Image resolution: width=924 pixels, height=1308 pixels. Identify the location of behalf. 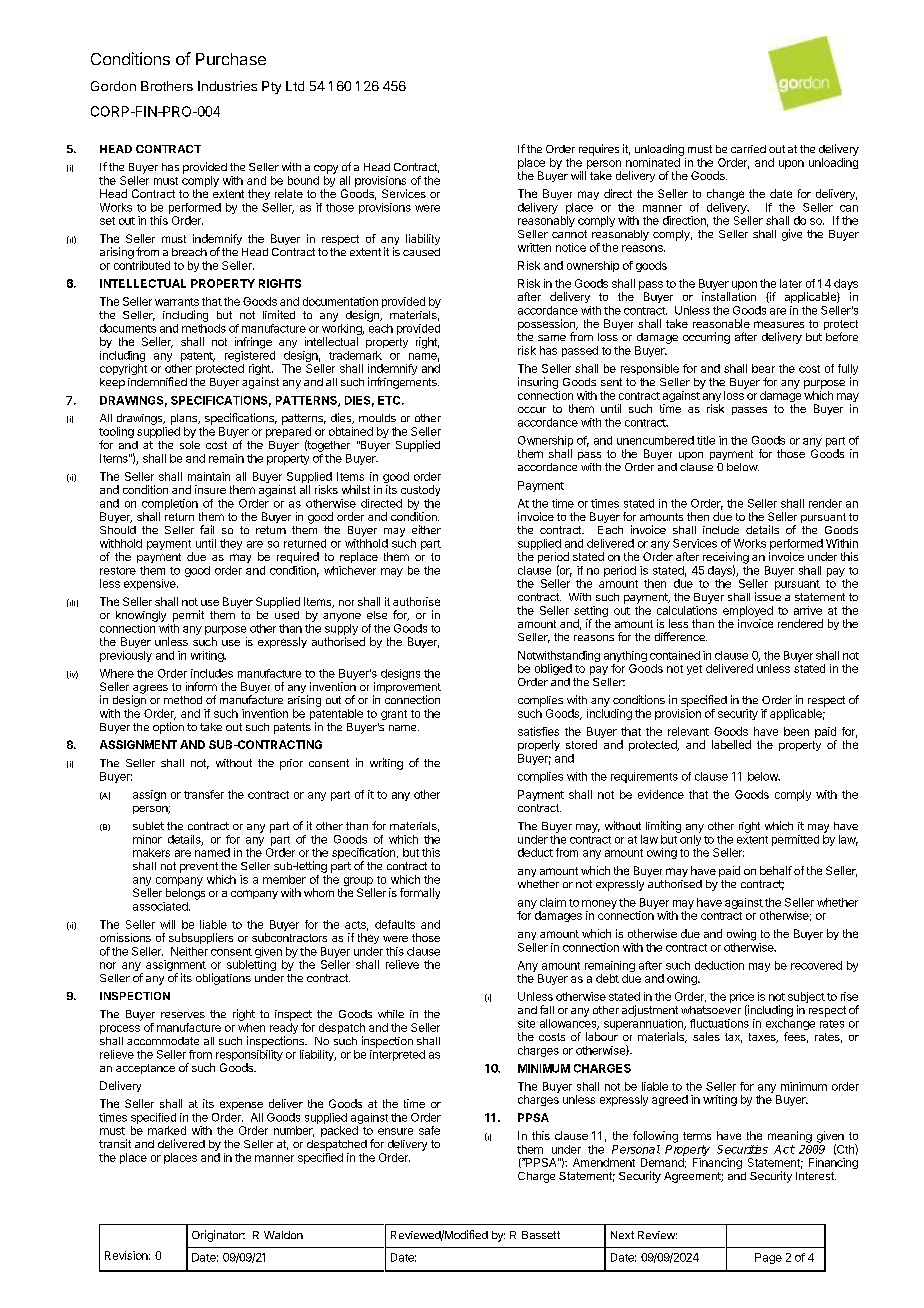
(776, 870).
